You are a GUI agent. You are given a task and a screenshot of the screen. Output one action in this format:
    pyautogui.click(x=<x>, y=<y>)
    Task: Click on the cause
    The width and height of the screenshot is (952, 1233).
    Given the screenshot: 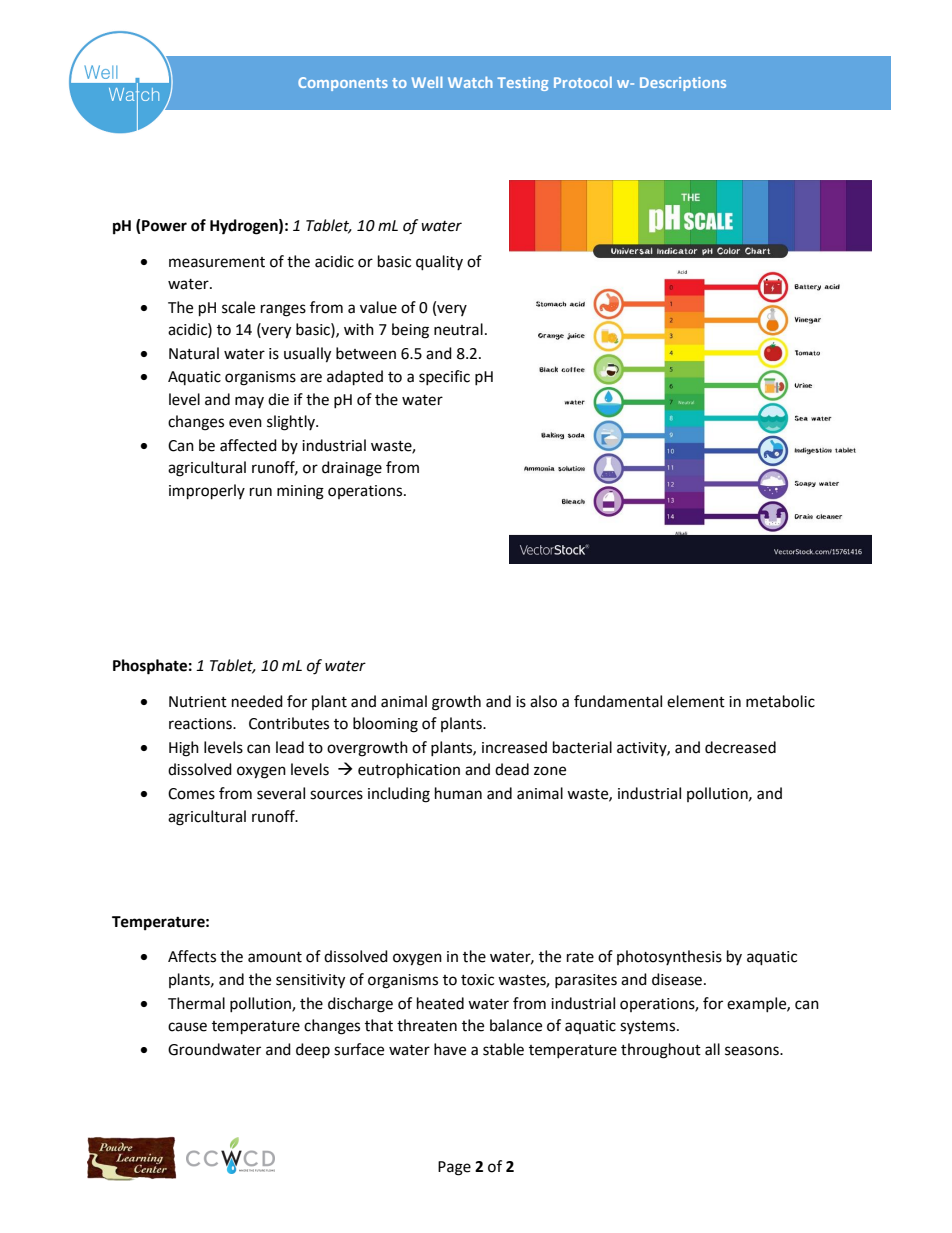 What is the action you would take?
    pyautogui.click(x=187, y=1027)
